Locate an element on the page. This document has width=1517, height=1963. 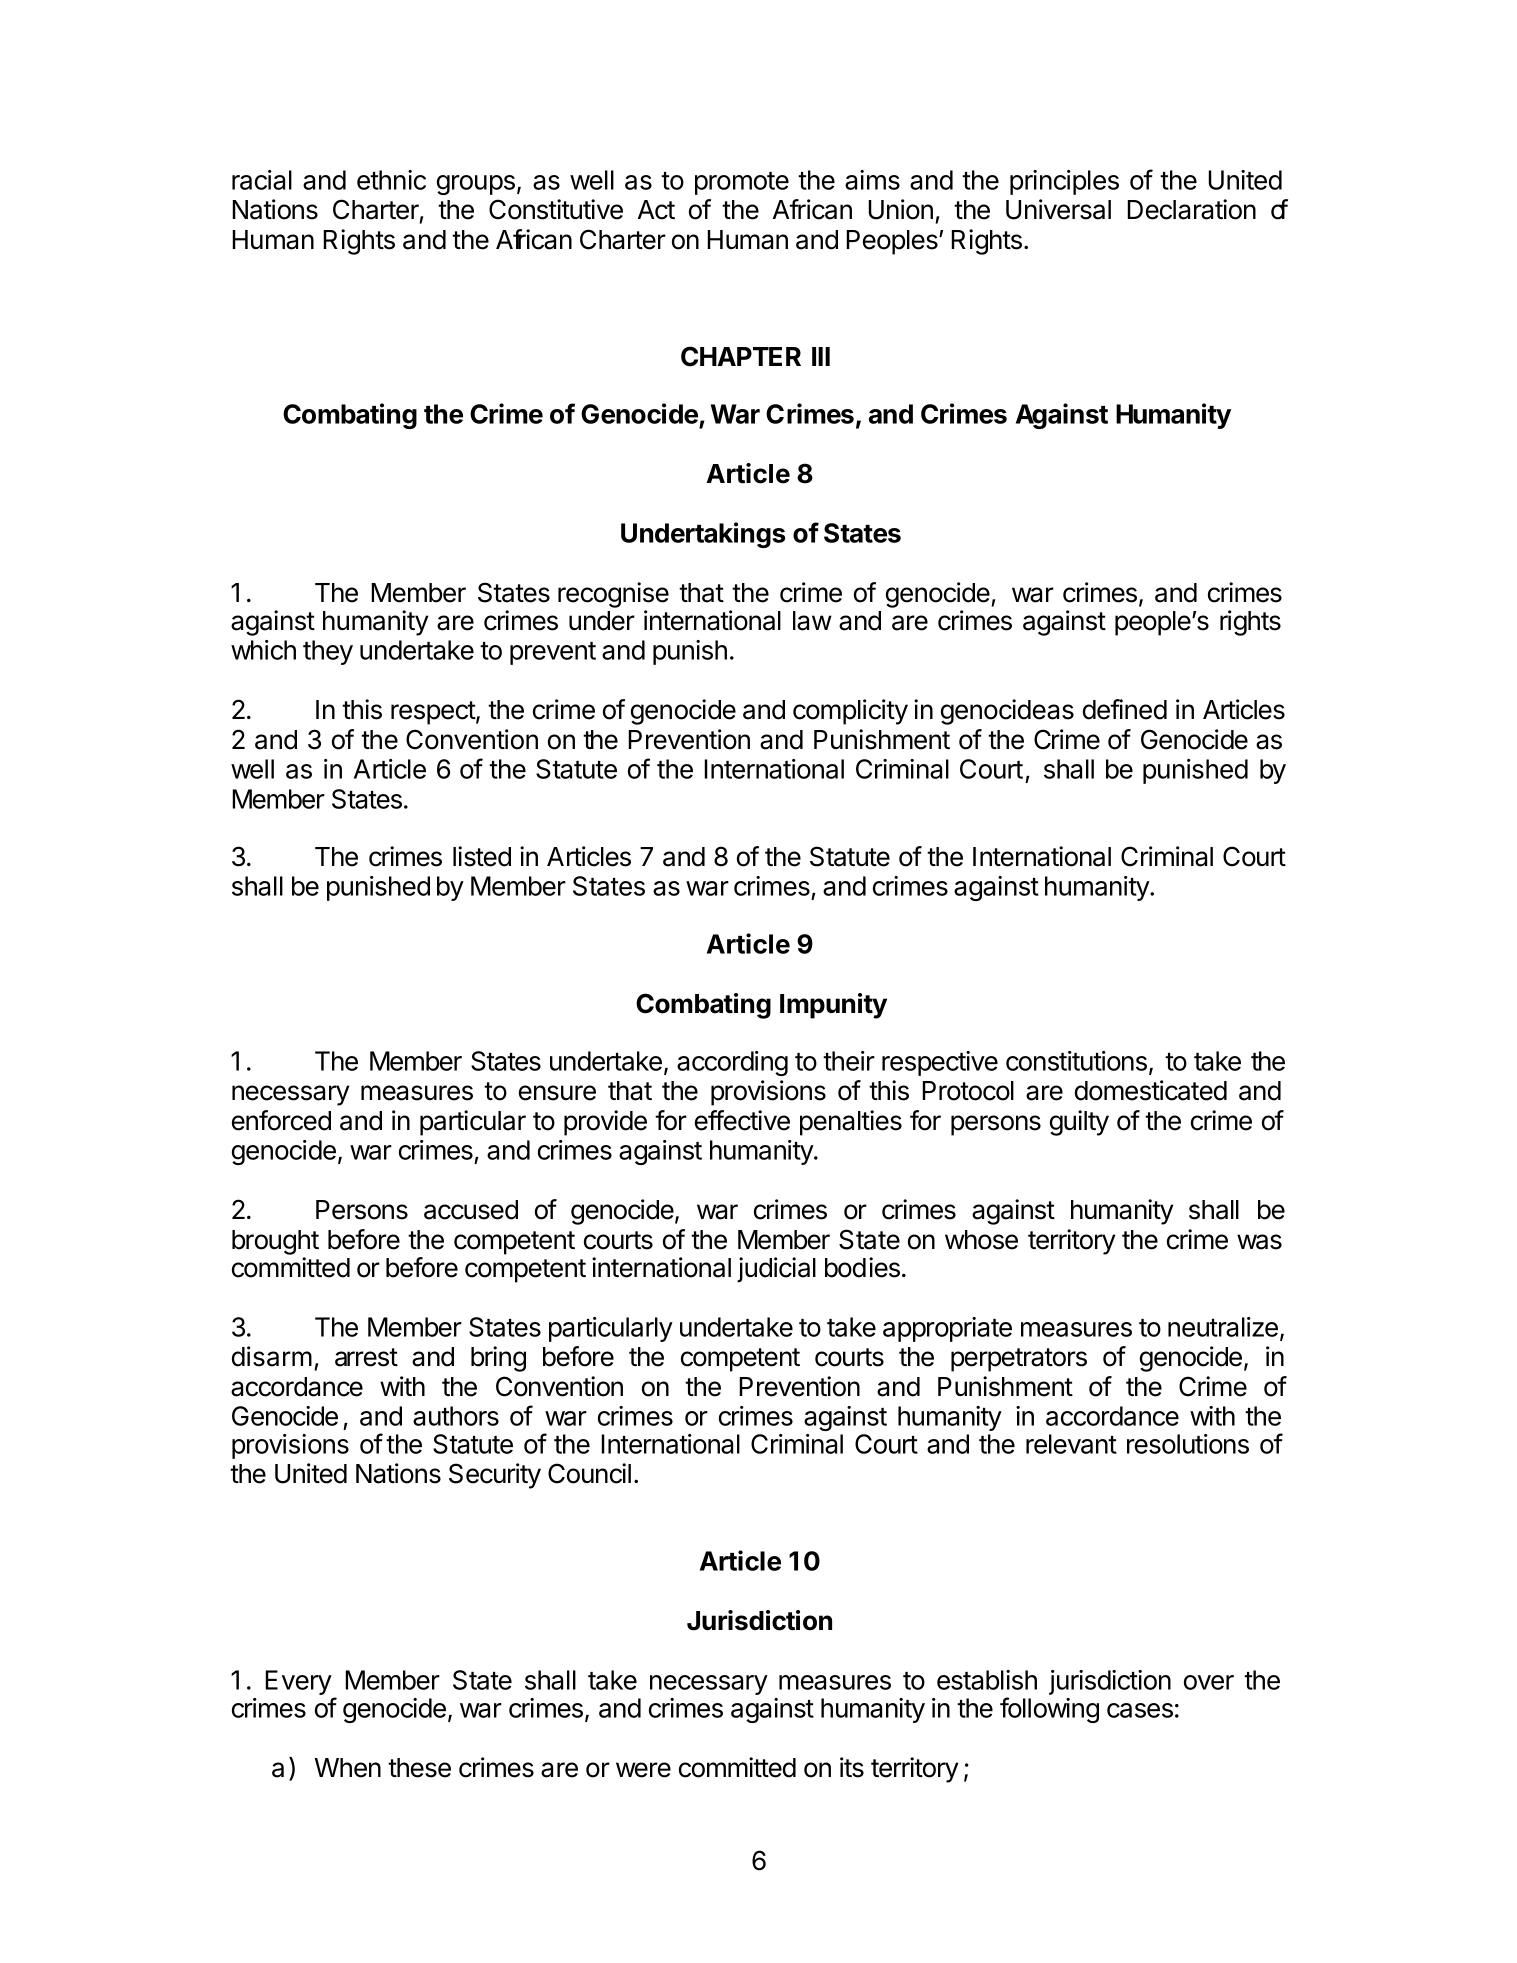
defined is located at coordinates (1125, 709).
